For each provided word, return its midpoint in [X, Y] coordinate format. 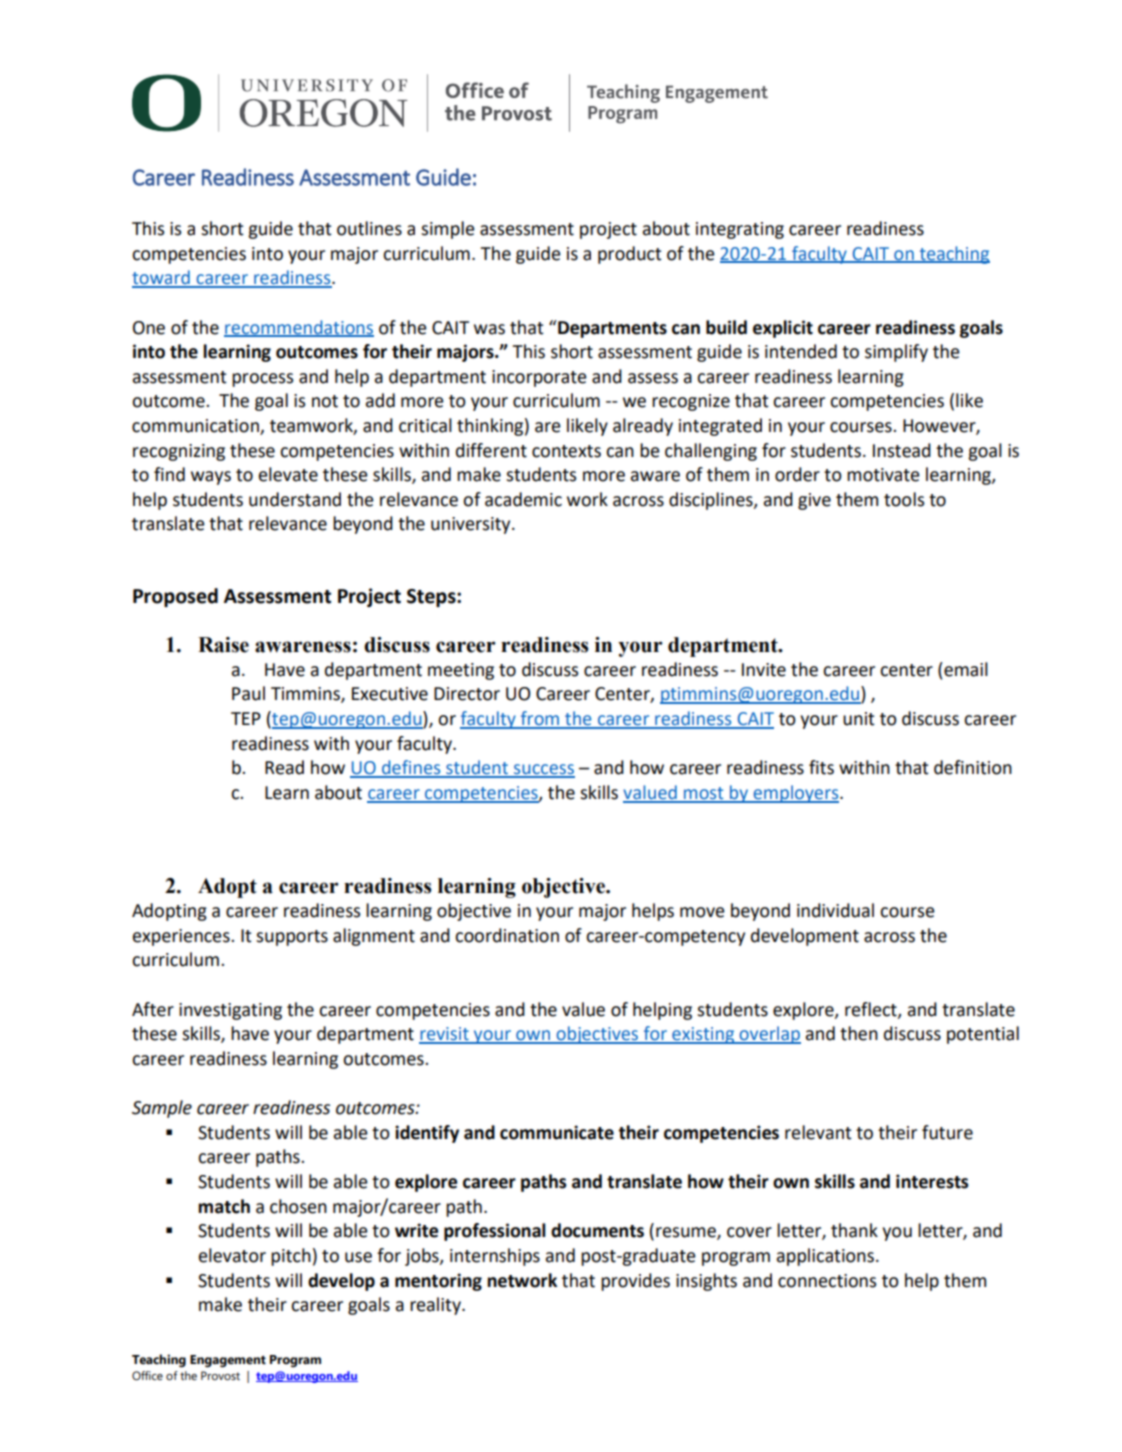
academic [523, 499]
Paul [248, 693]
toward [162, 278]
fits [821, 767]
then [859, 1033]
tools [904, 499]
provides [635, 1282]
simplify [896, 353]
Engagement [228, 1361]
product [630, 255]
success [543, 770]
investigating [230, 1011]
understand [295, 499]
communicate [557, 1132]
